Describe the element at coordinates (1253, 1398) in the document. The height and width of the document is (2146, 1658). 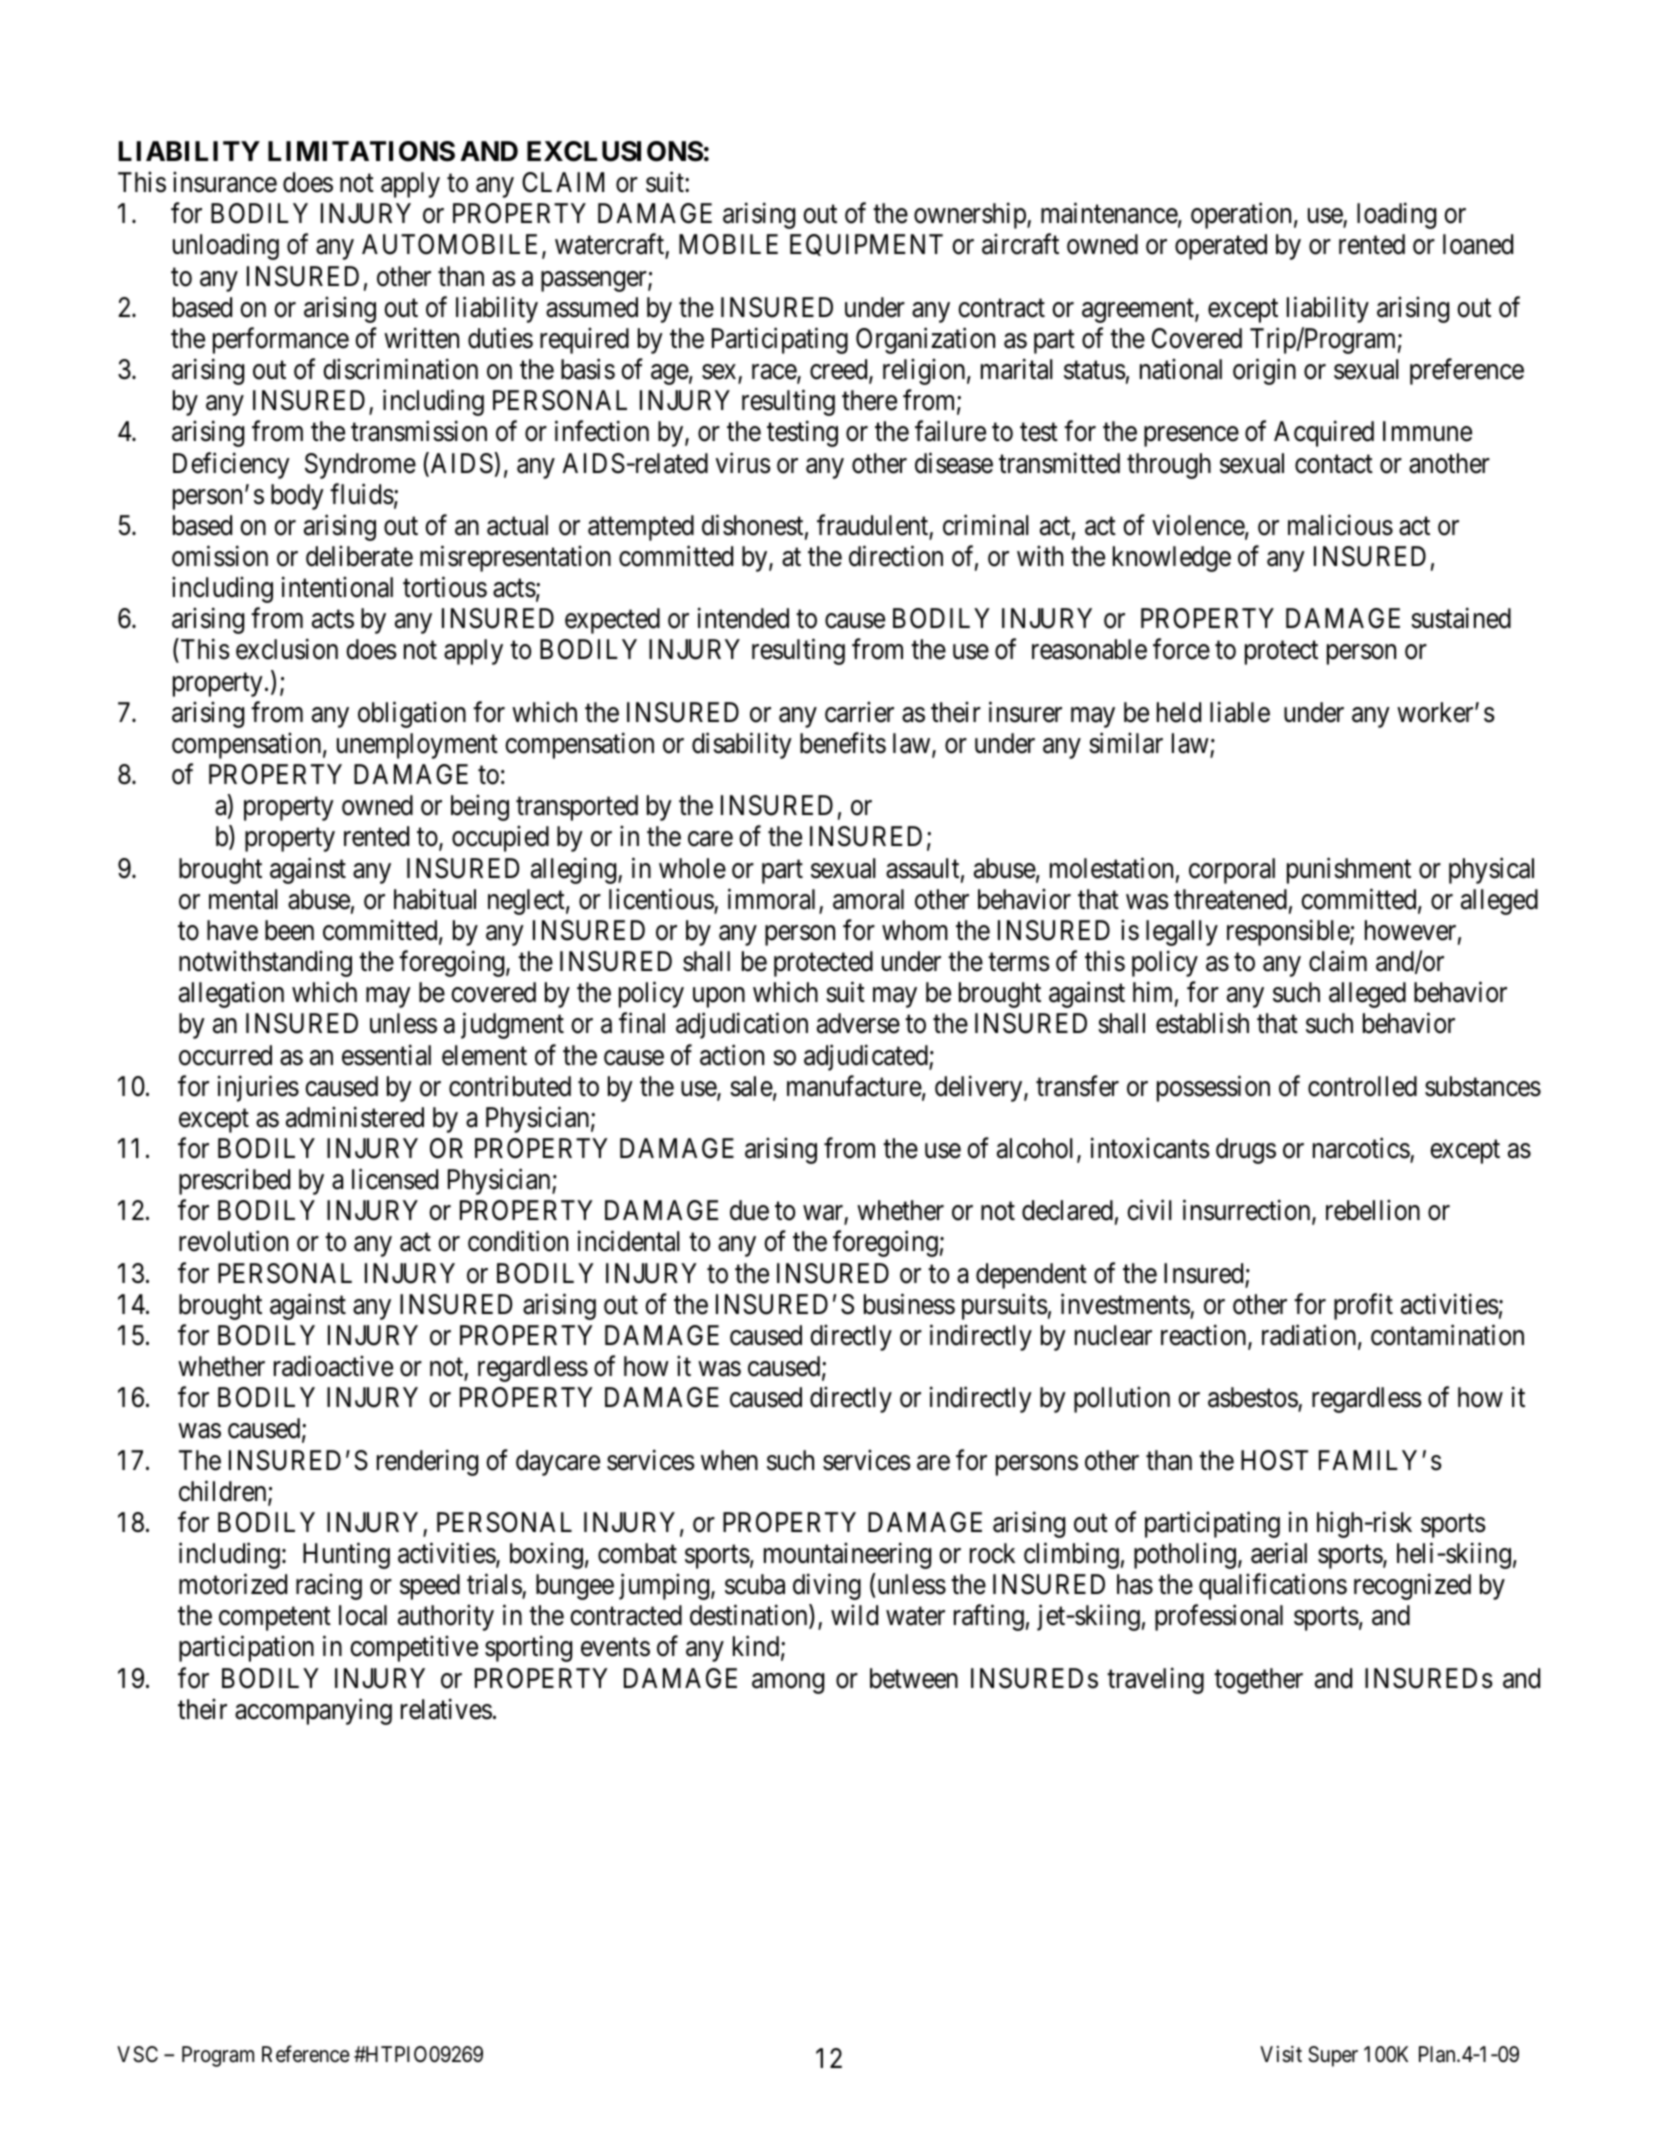
I see `asbestos` at that location.
